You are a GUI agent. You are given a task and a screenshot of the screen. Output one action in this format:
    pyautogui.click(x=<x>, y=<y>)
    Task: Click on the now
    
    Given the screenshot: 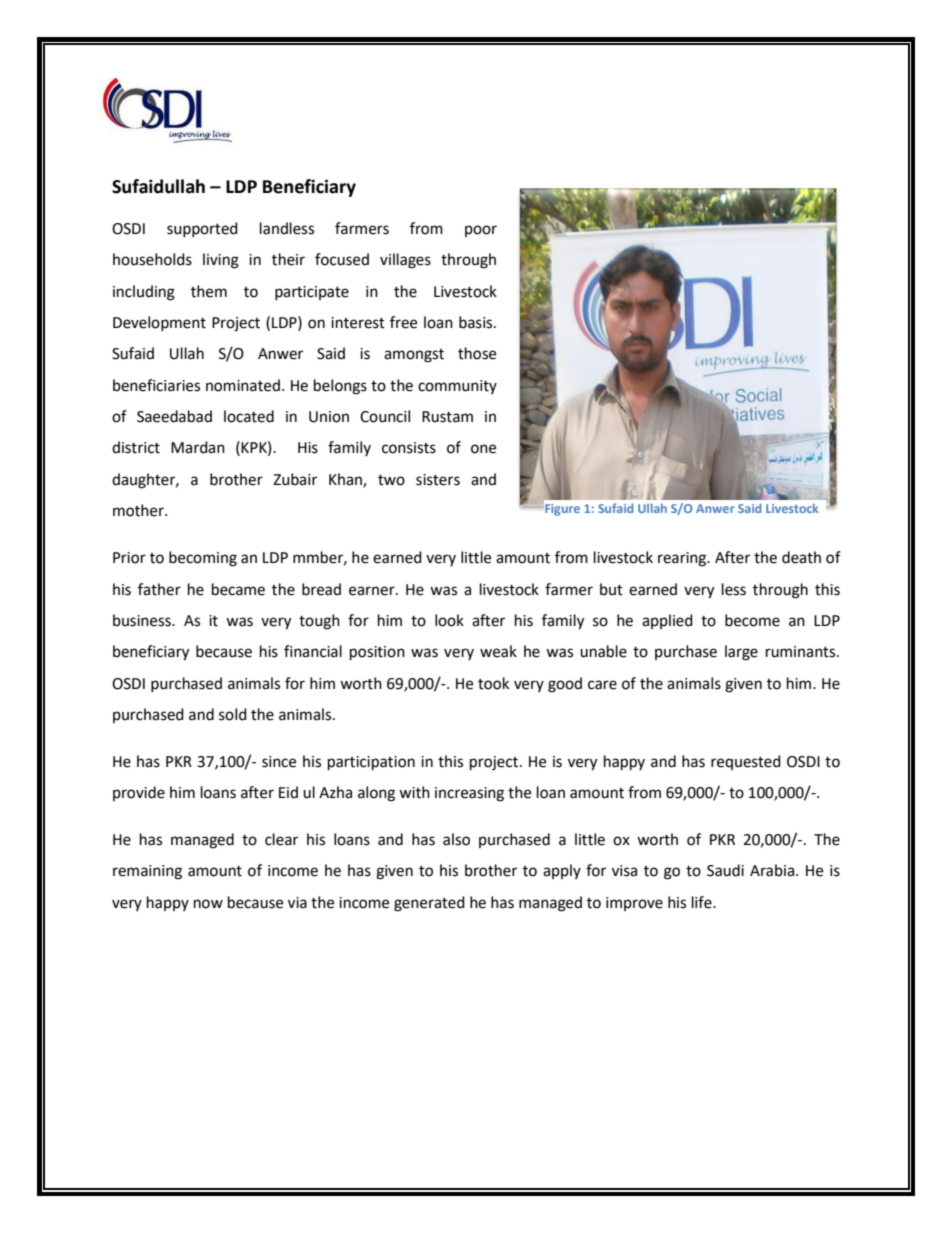 What is the action you would take?
    pyautogui.click(x=208, y=904)
